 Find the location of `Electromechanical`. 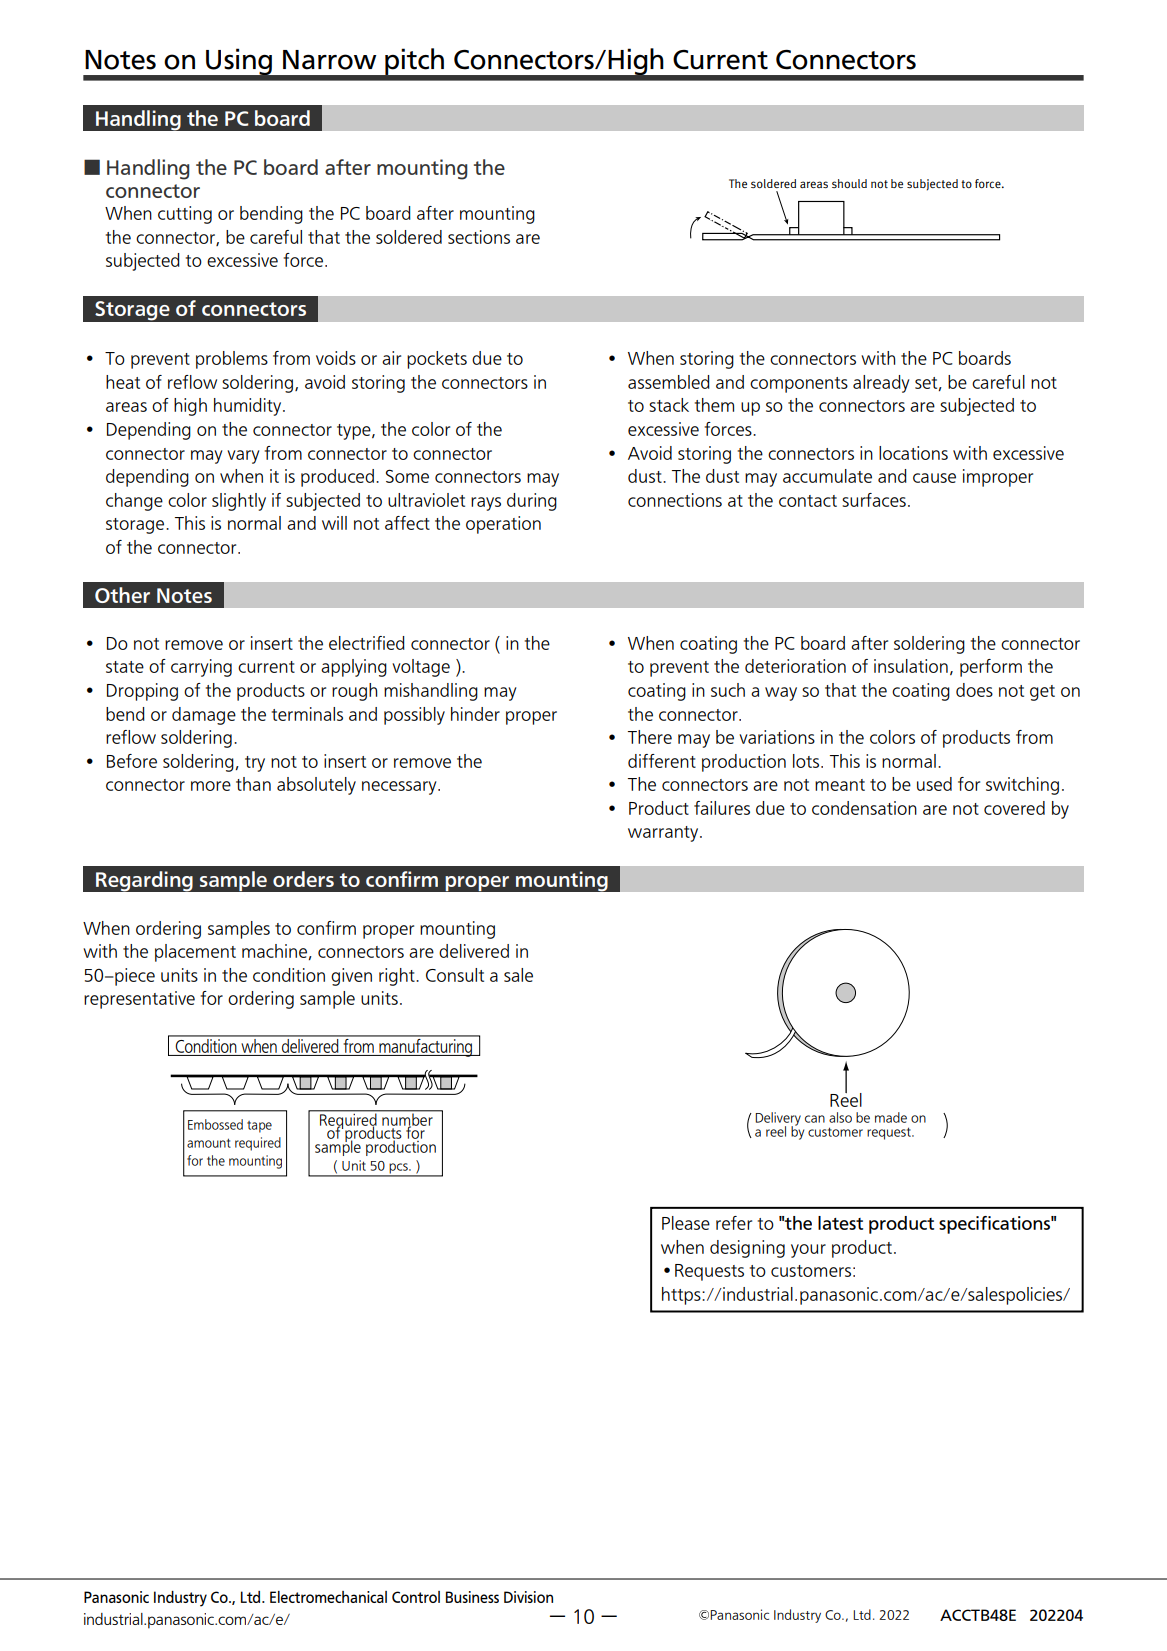

Electromechanical is located at coordinates (328, 1597).
